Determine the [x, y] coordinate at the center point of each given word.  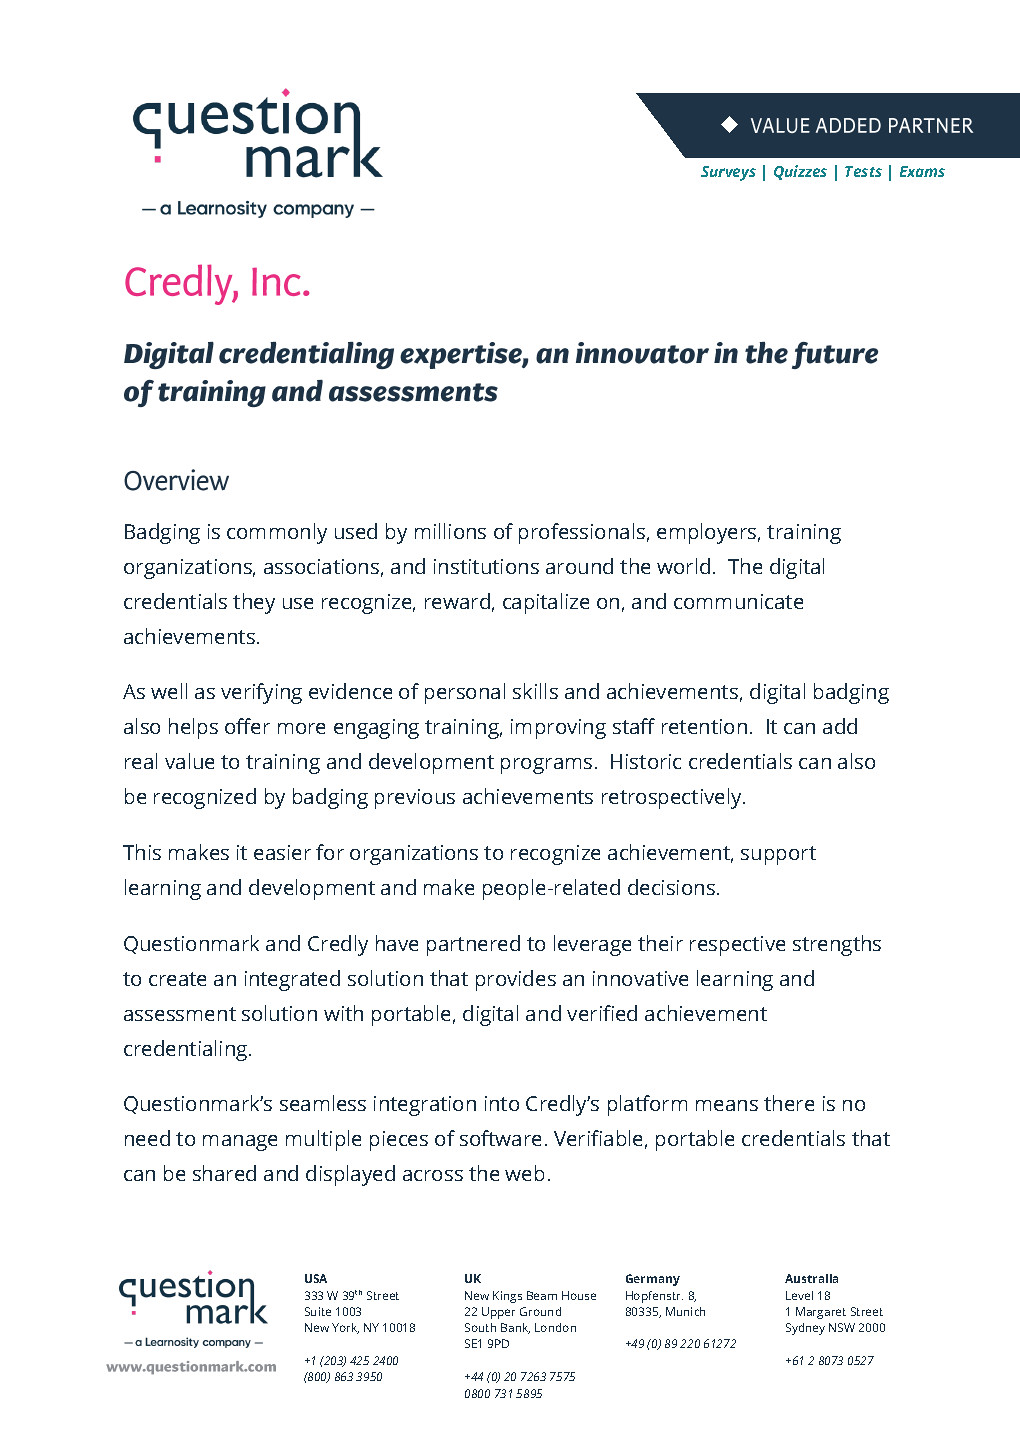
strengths [837, 945]
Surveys [728, 173]
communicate [738, 601]
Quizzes [800, 172]
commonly [277, 533]
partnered [473, 945]
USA [316, 1278]
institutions [486, 566]
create [177, 979]
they [254, 603]
